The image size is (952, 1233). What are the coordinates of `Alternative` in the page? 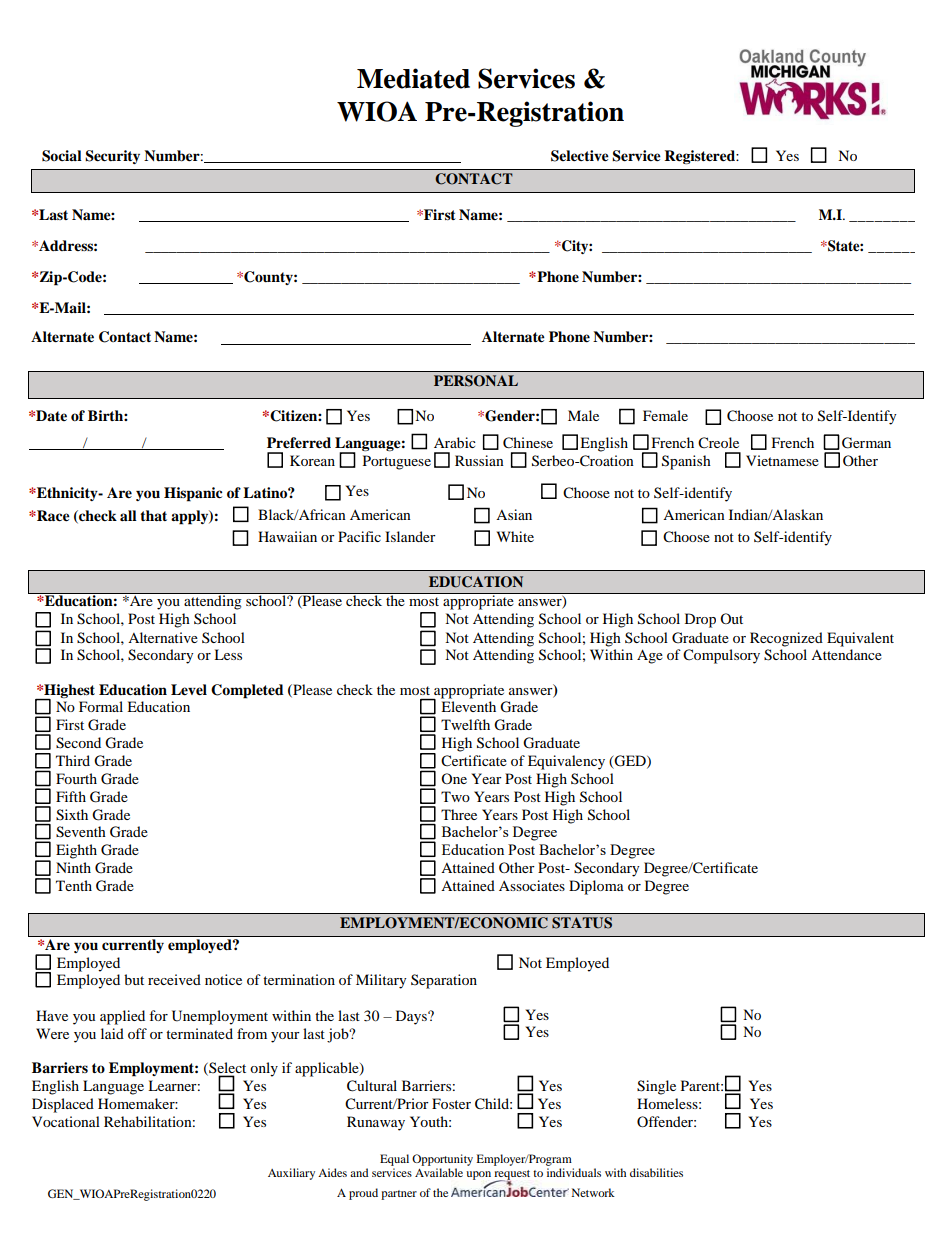 It's located at (163, 637).
